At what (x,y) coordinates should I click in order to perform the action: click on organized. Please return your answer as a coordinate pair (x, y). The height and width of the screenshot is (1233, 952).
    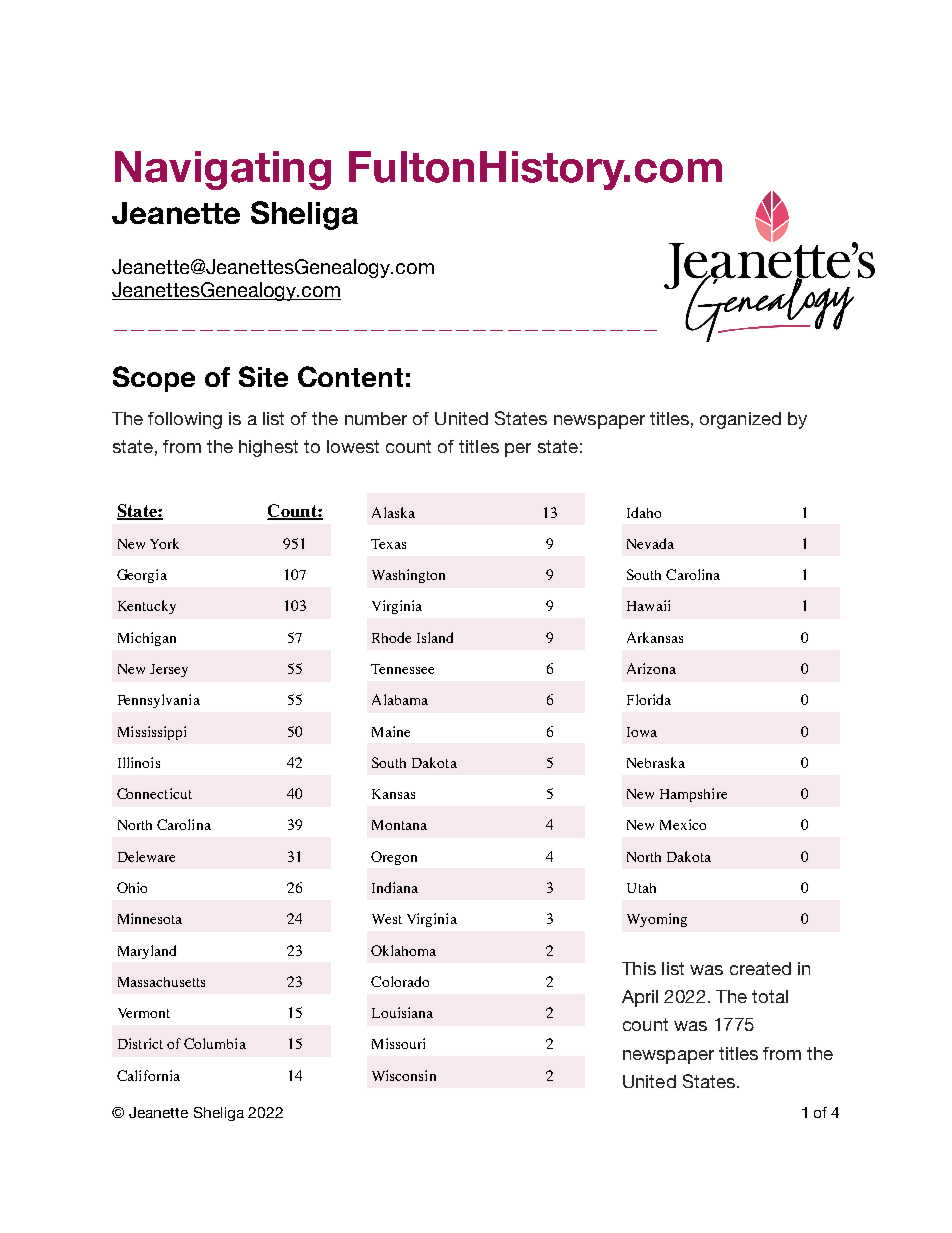
    Looking at the image, I should click on (740, 420).
